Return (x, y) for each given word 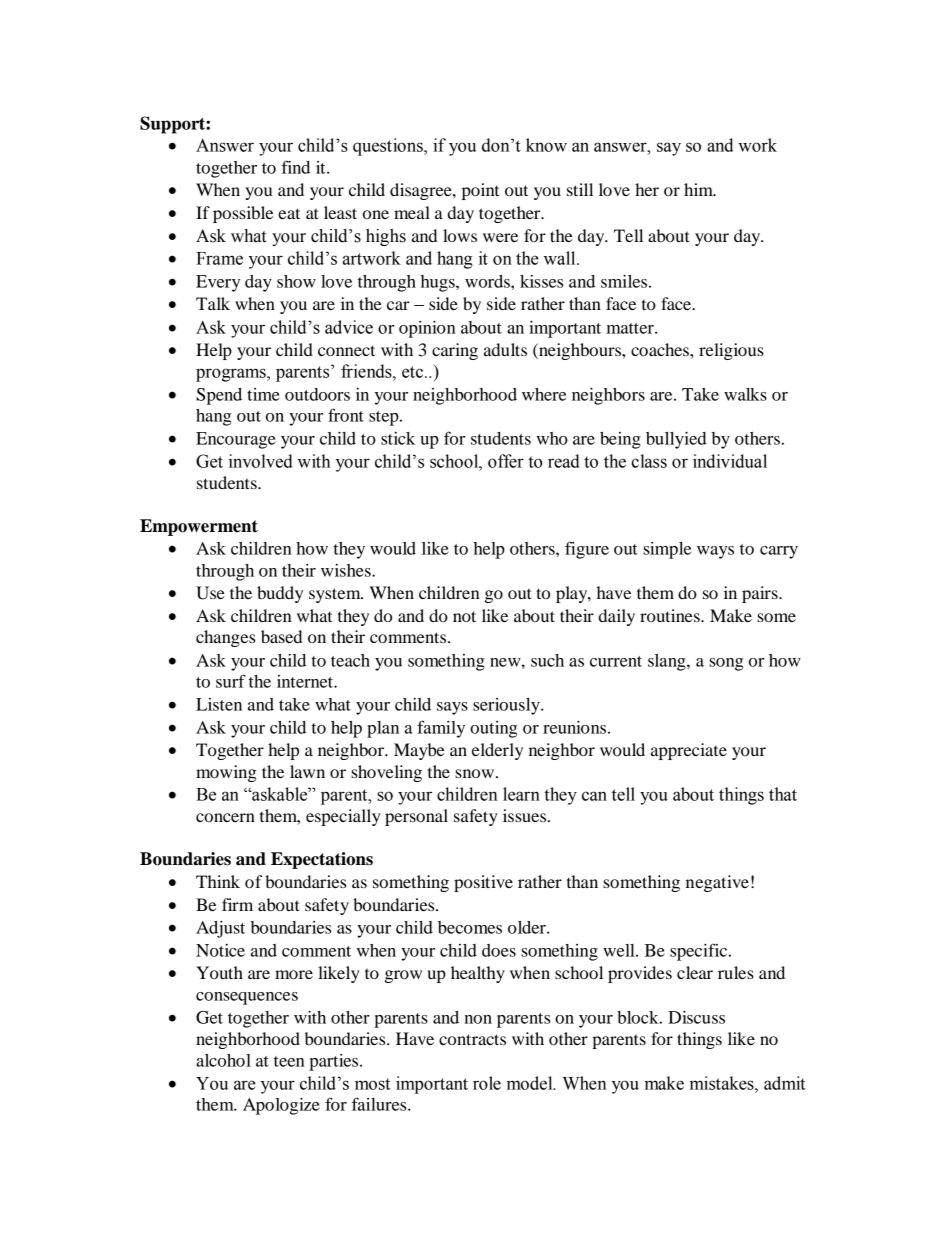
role (487, 1083)
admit (784, 1083)
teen (289, 1061)
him (699, 189)
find (296, 167)
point (480, 191)
